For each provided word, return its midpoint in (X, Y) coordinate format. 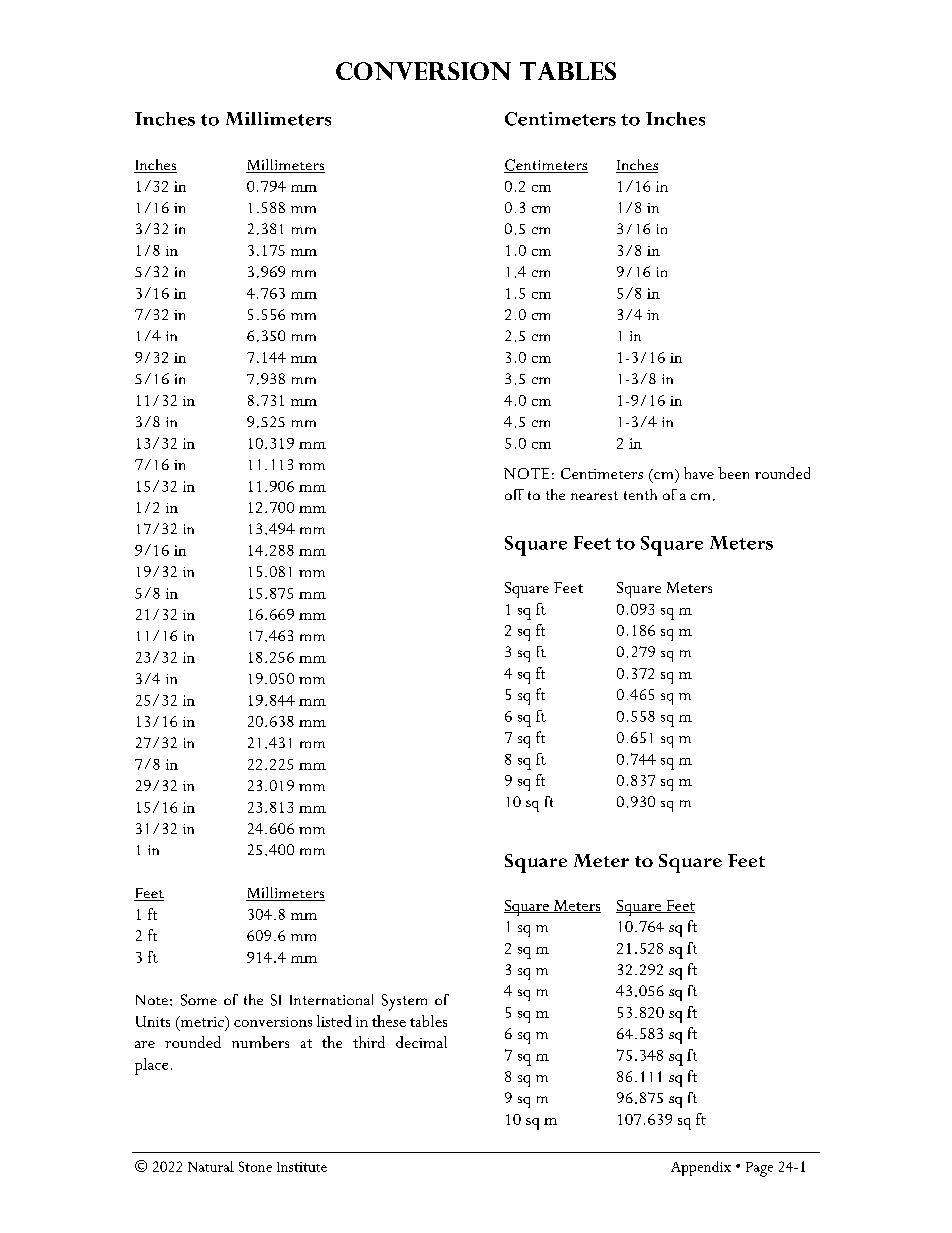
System (404, 1002)
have (699, 473)
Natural (211, 1166)
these (389, 1021)
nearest (594, 495)
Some (199, 1000)
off (514, 494)
